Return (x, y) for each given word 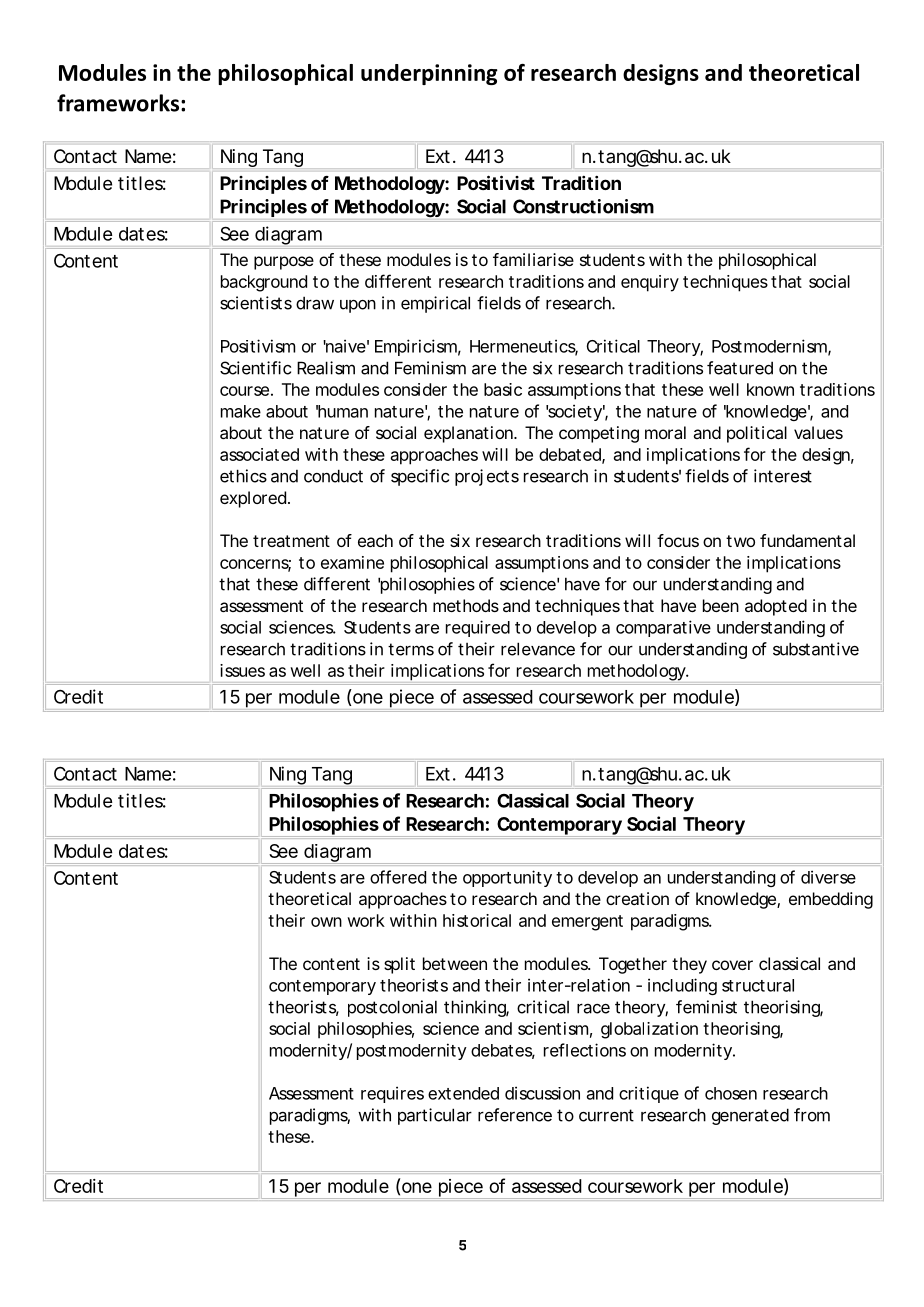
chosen (731, 1093)
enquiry (650, 283)
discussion (542, 1093)
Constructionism (583, 206)
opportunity (507, 878)
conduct (333, 476)
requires (392, 1094)
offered (398, 877)
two (740, 541)
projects (487, 477)
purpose (284, 263)
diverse (828, 877)
